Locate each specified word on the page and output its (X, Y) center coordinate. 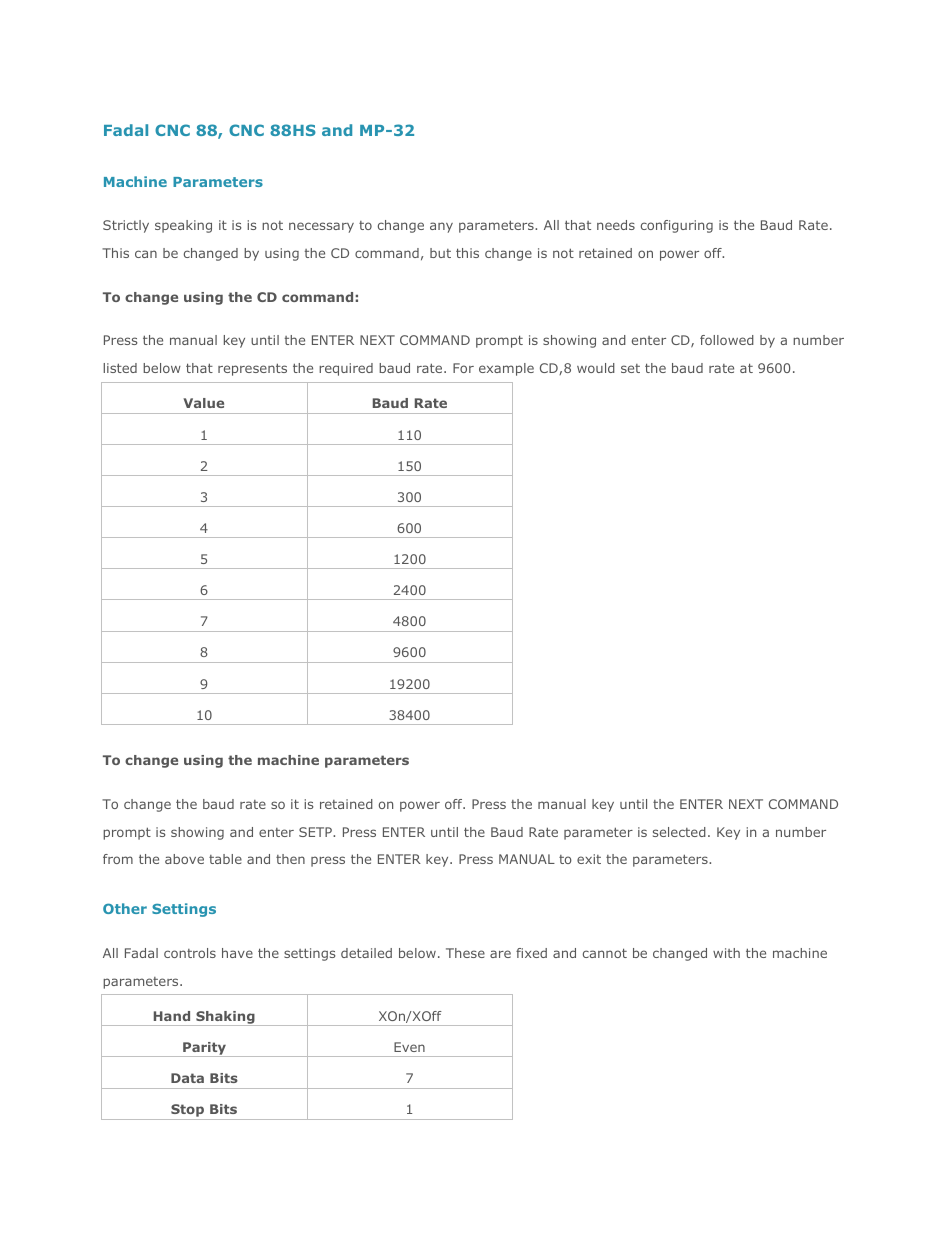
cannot (605, 953)
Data (187, 1078)
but (440, 253)
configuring (677, 226)
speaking (183, 226)
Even (409, 1047)
